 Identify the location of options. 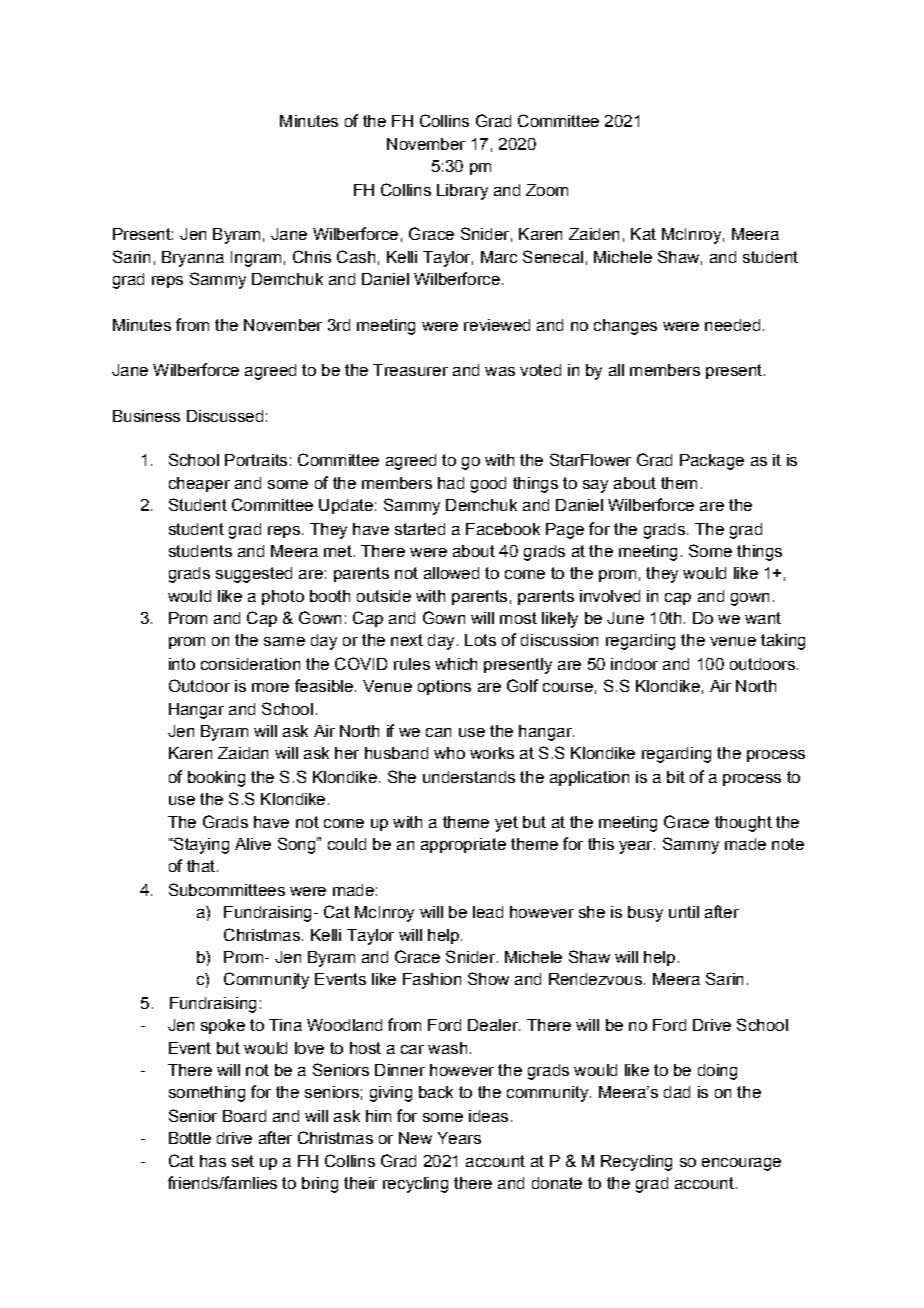
(444, 687).
